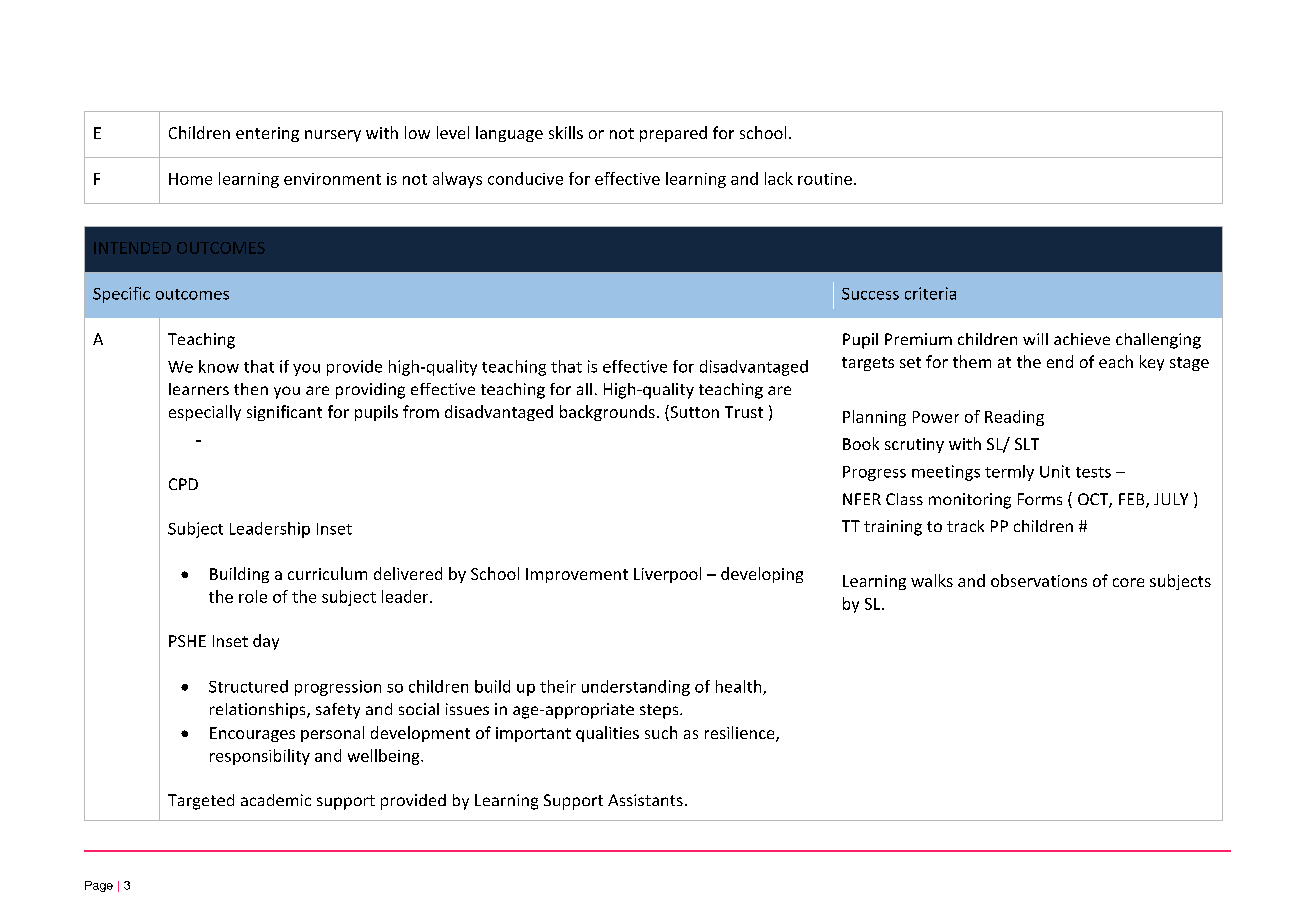 The image size is (1308, 924). What do you see at coordinates (741, 734) in the screenshot?
I see `resilience` at bounding box center [741, 734].
